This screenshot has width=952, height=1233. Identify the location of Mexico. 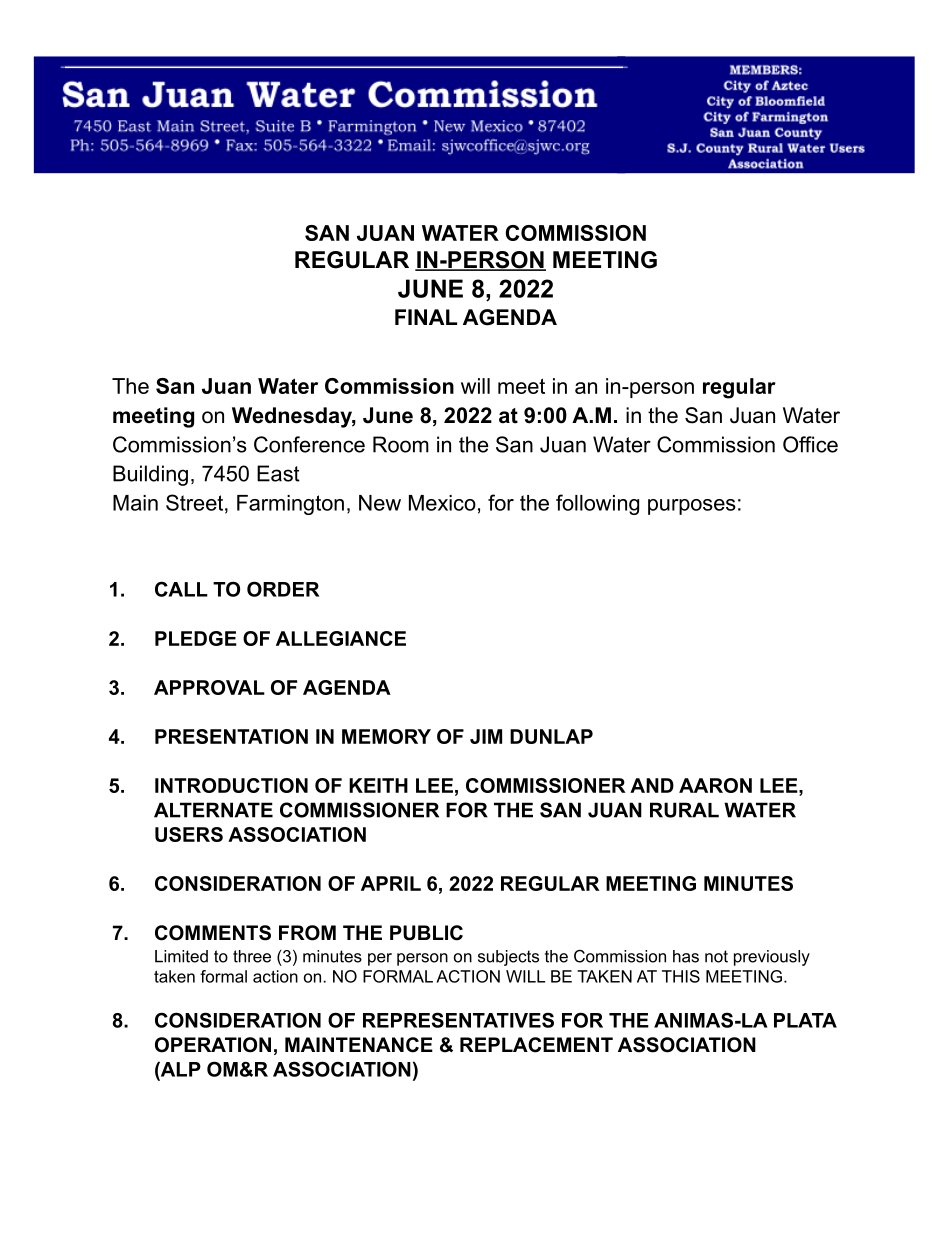
(442, 503).
